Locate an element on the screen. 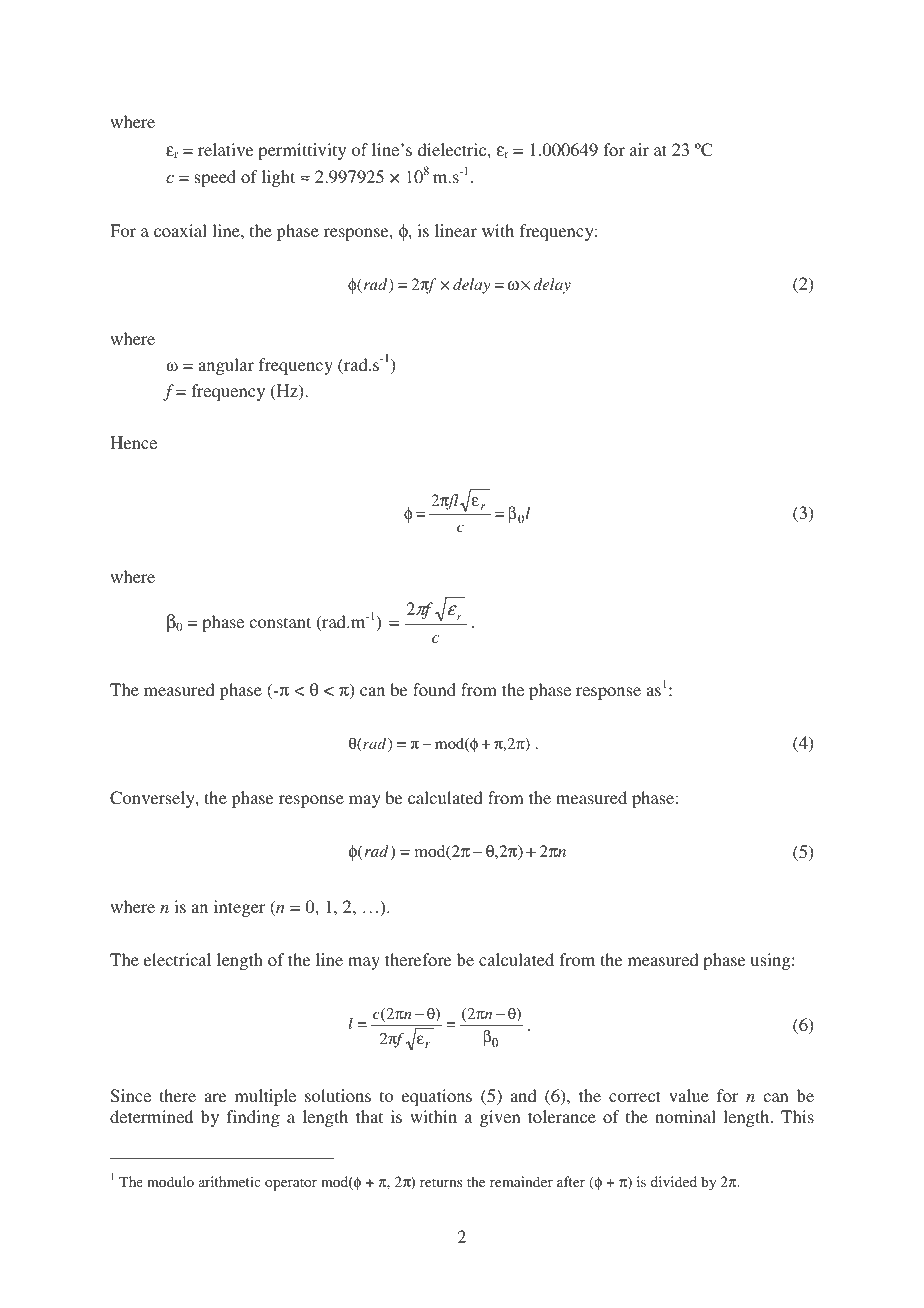 This screenshot has width=924, height=1308. value is located at coordinates (689, 1095).
